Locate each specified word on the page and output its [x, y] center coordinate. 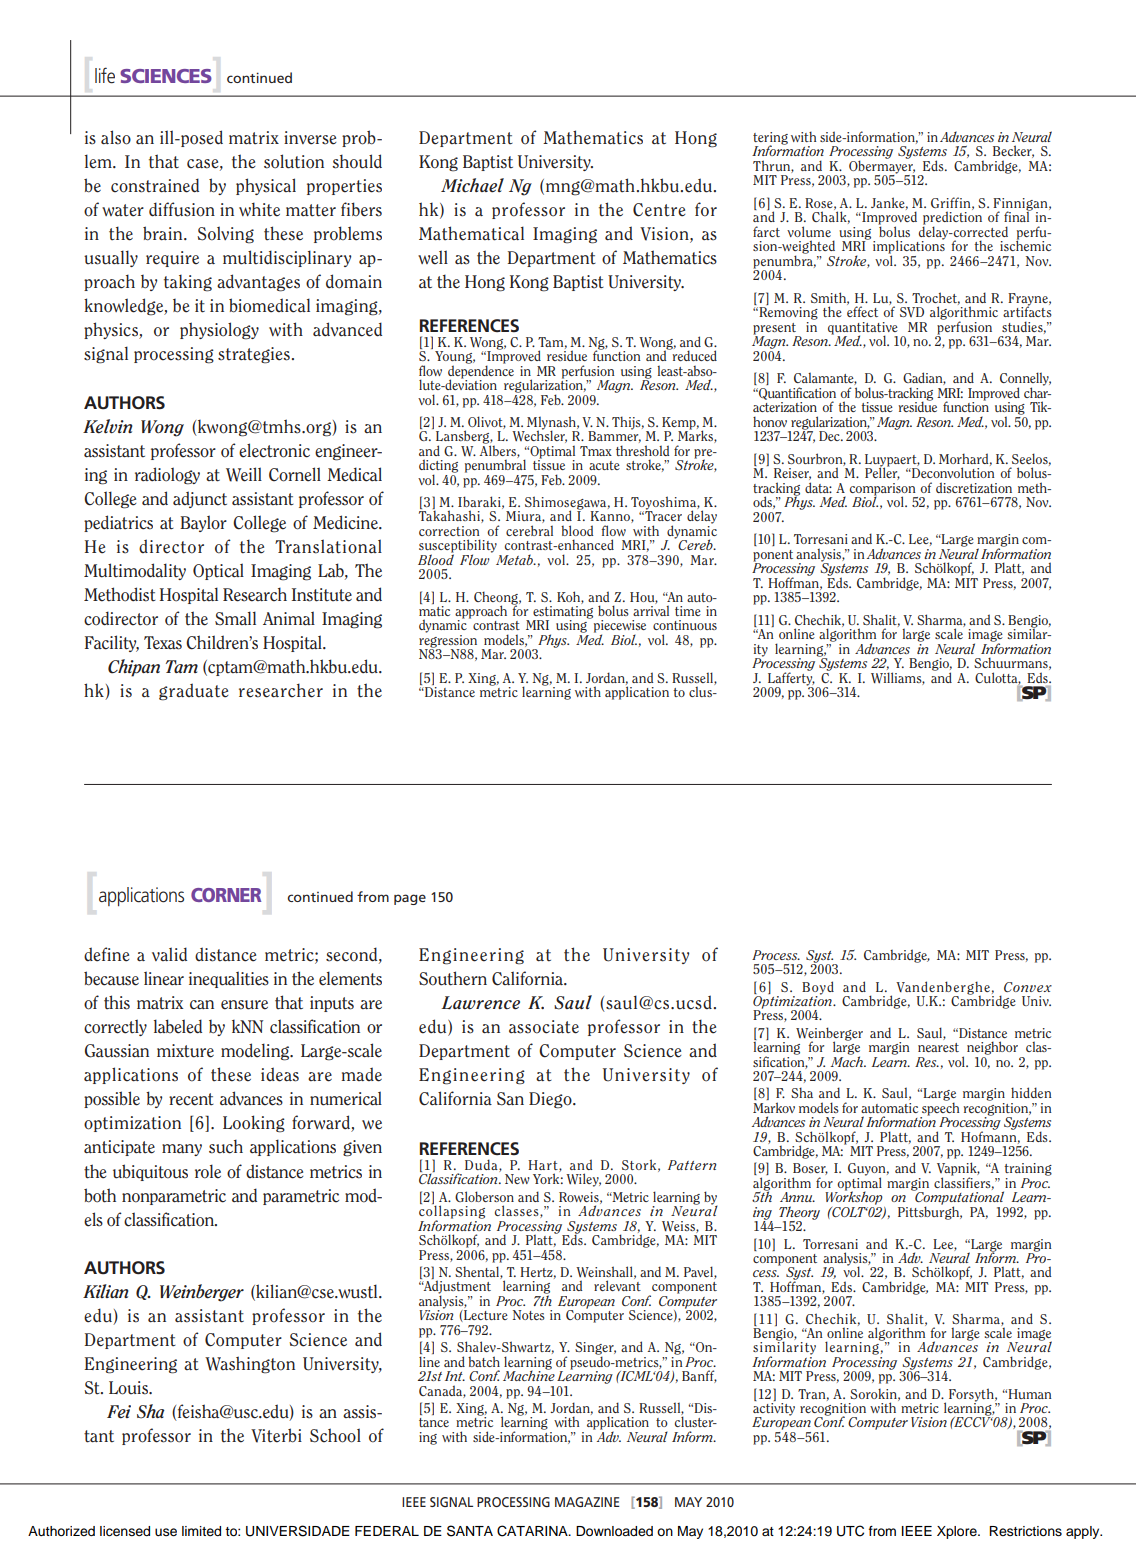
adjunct [200, 499]
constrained [155, 185]
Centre [659, 210]
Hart [544, 1166]
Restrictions [1025, 1531]
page [410, 899]
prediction [952, 218]
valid [169, 954]
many [182, 1150]
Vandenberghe [943, 989]
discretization [974, 487]
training [1028, 1169]
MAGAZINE [587, 1502]
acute [604, 465]
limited [201, 1531]
